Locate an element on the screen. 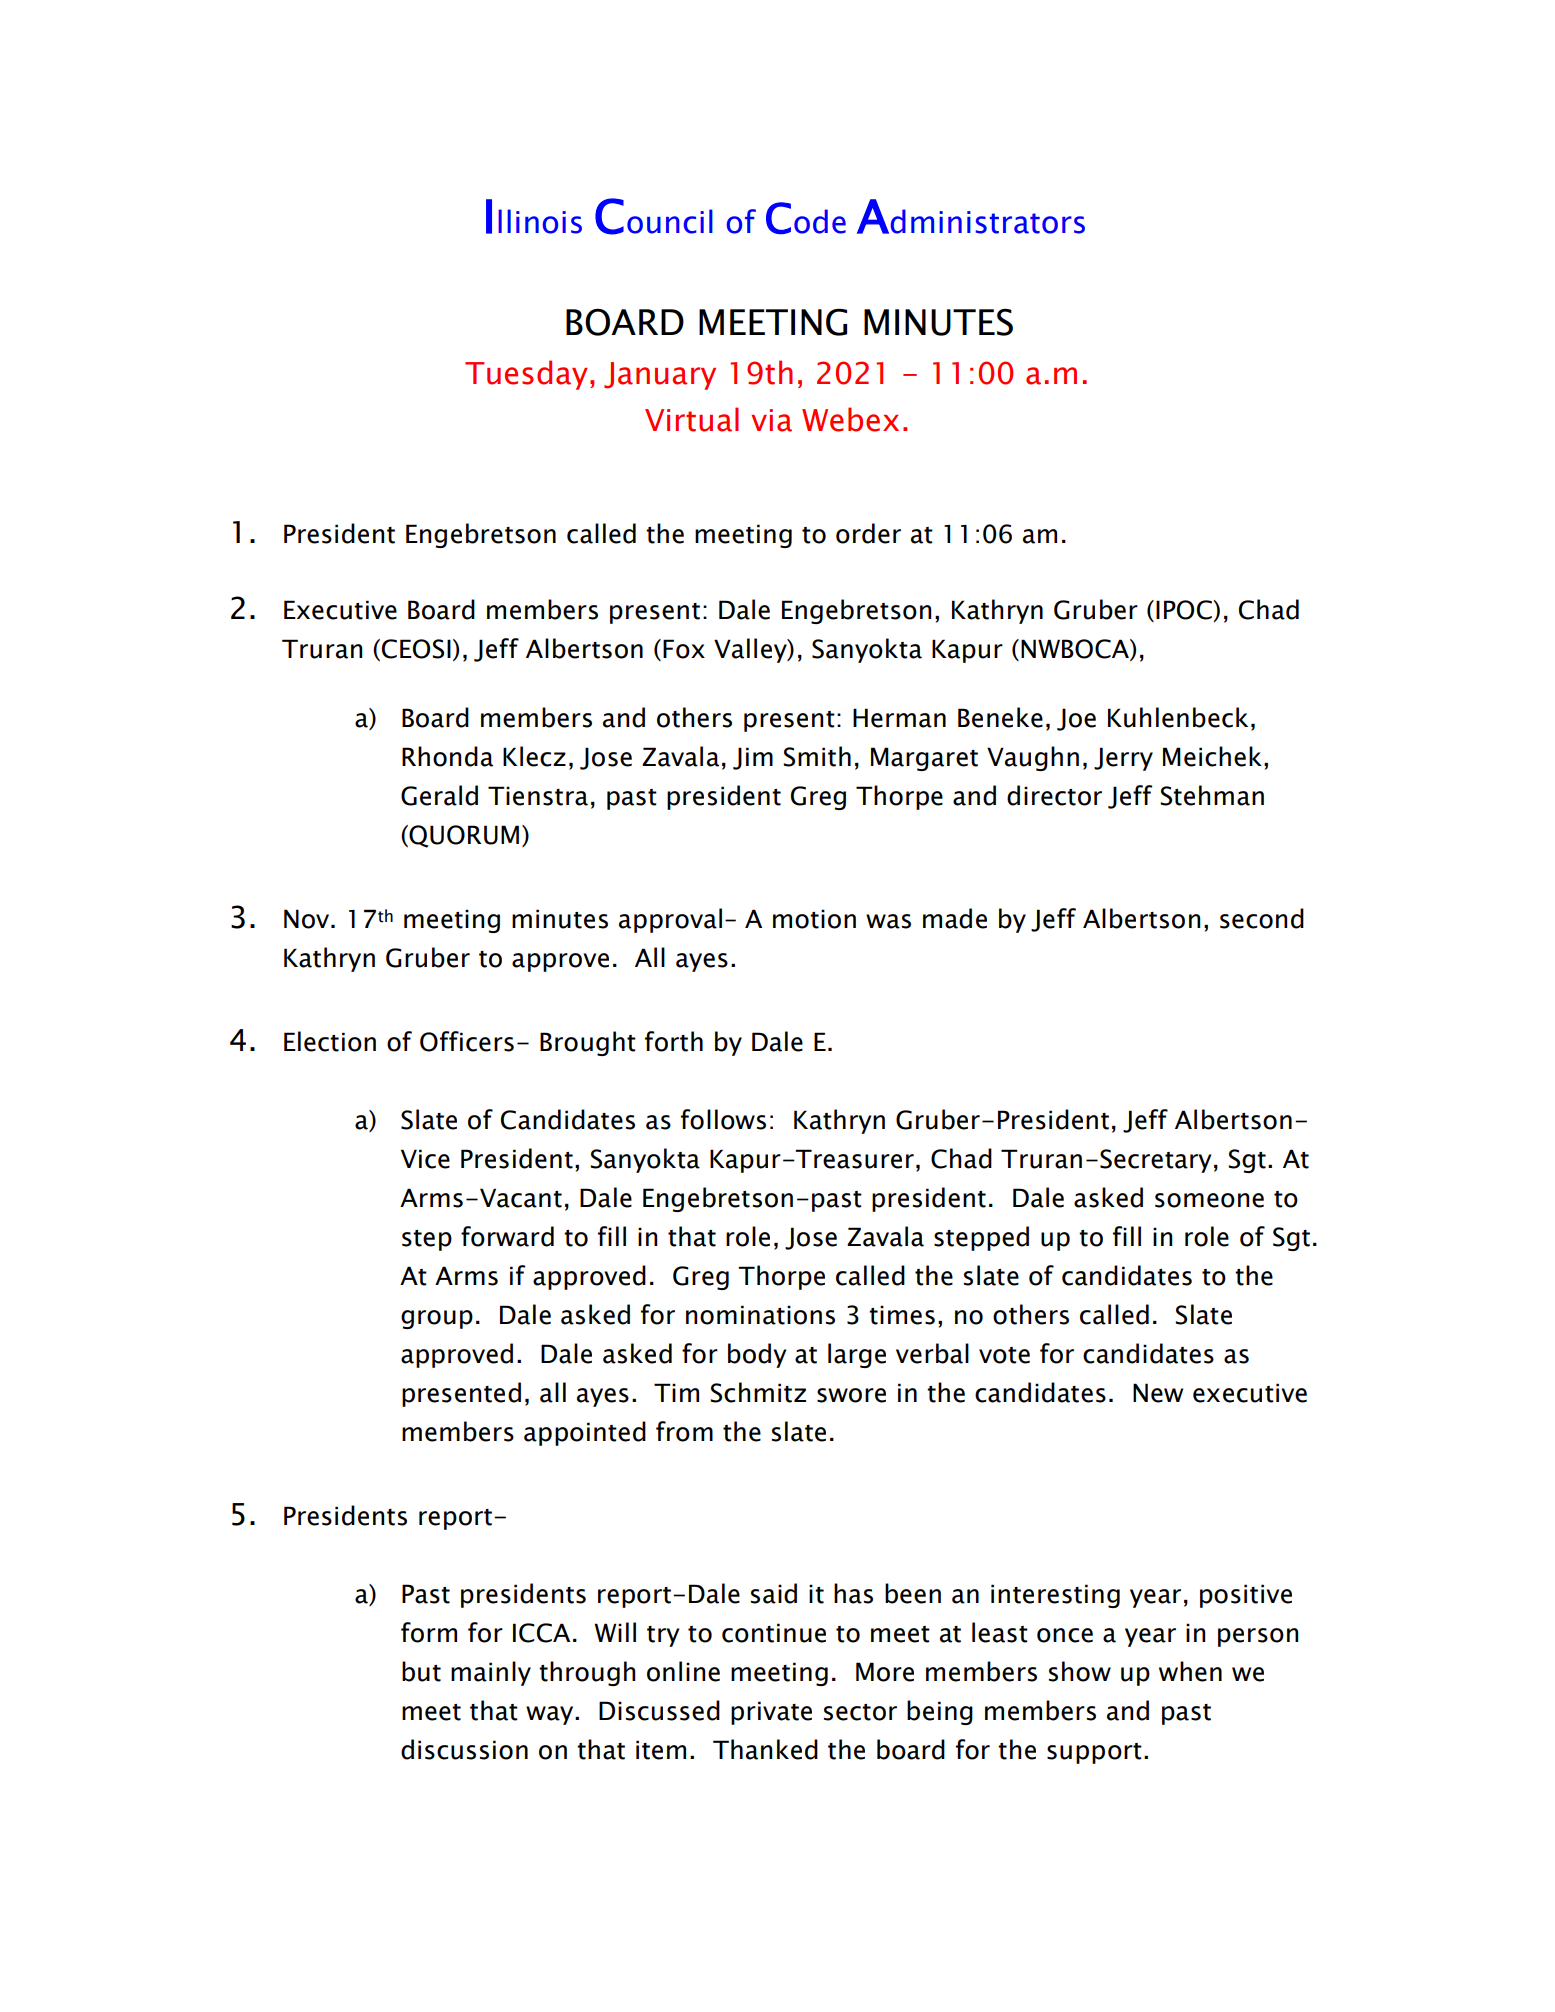  follows is located at coordinates (723, 1119).
